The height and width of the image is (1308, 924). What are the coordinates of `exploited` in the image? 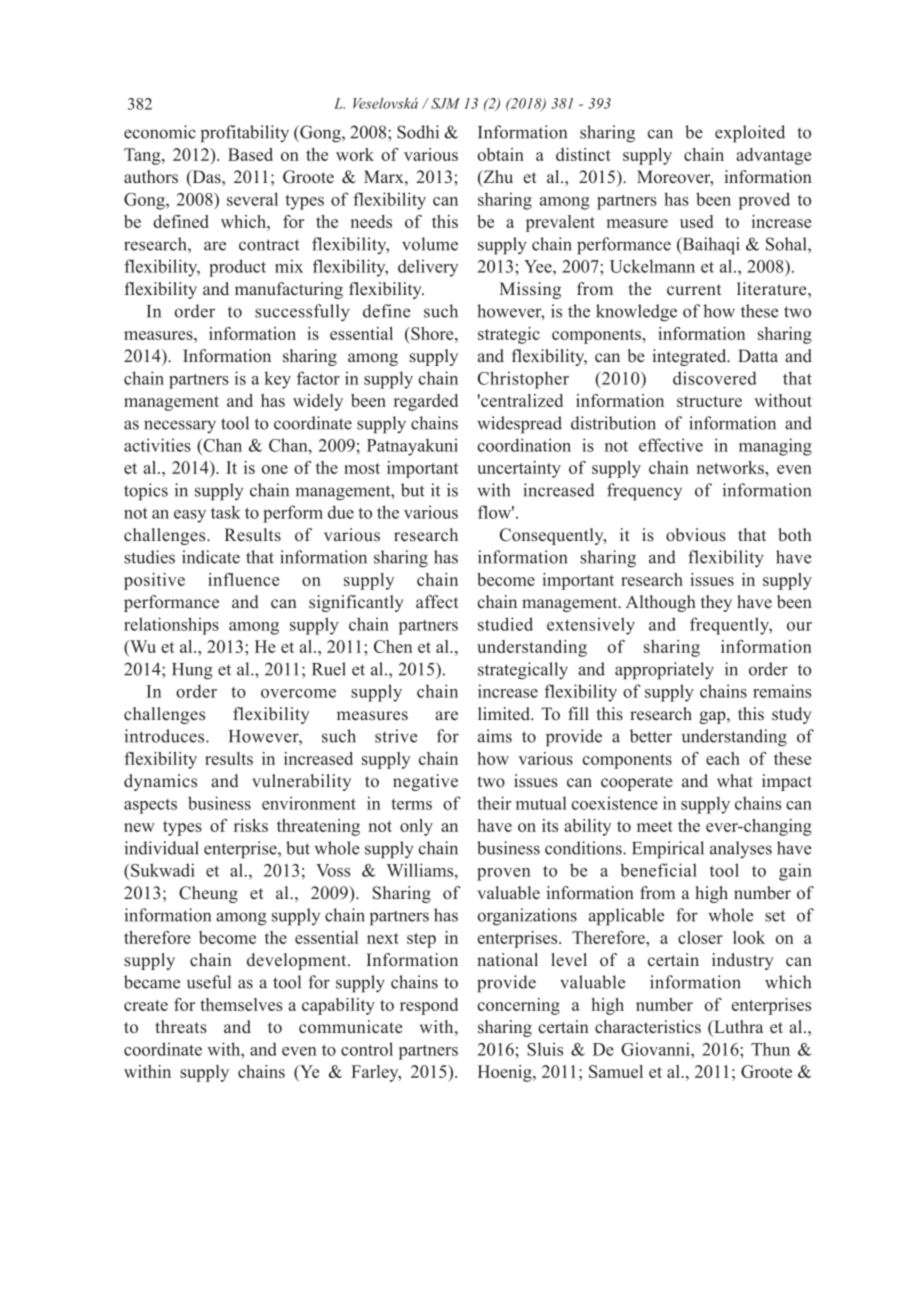 It's located at (750, 134).
